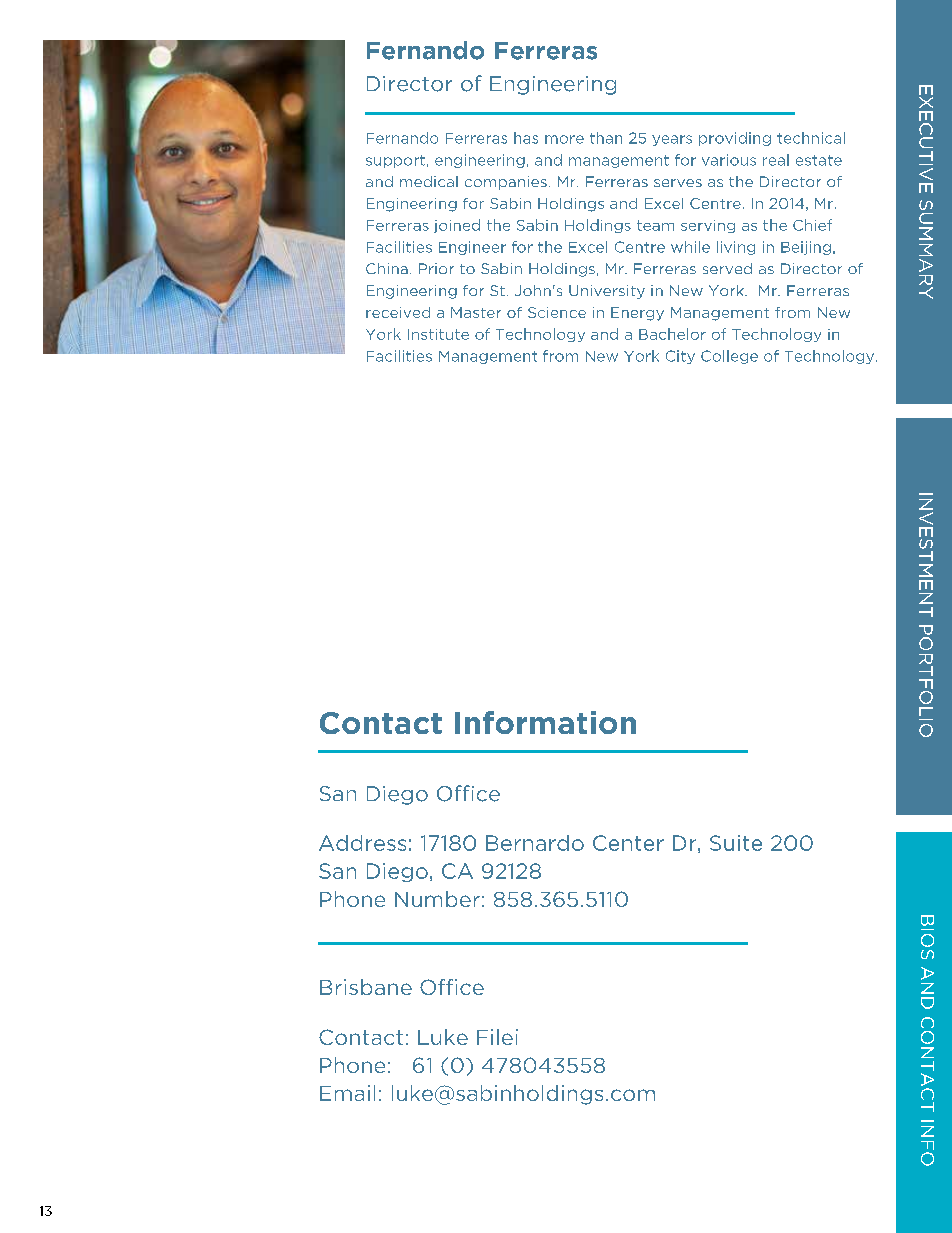 Image resolution: width=952 pixels, height=1233 pixels. I want to click on real, so click(776, 160).
